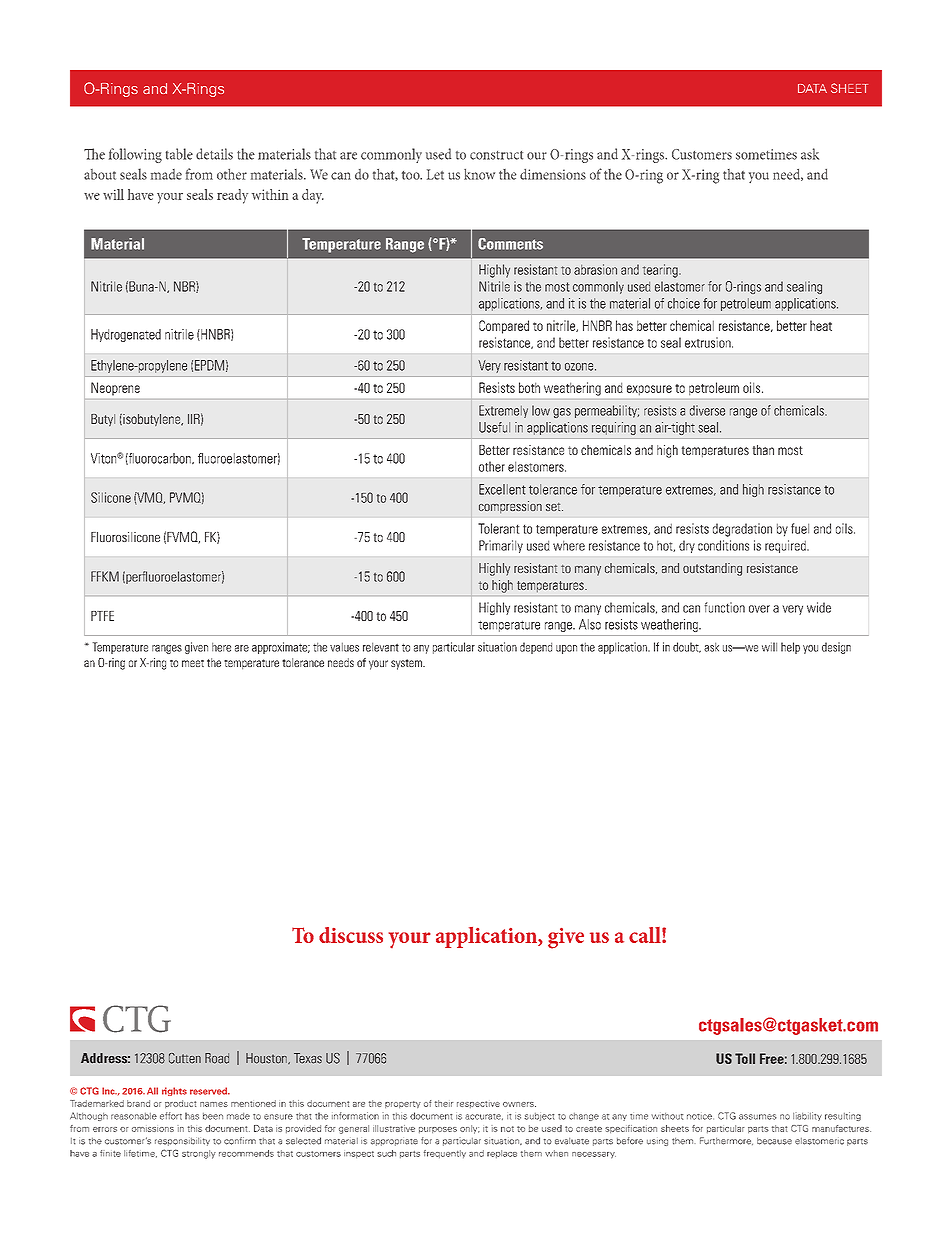 The image size is (952, 1233). Describe the element at coordinates (171, 1116) in the page. I see `effort` at that location.
